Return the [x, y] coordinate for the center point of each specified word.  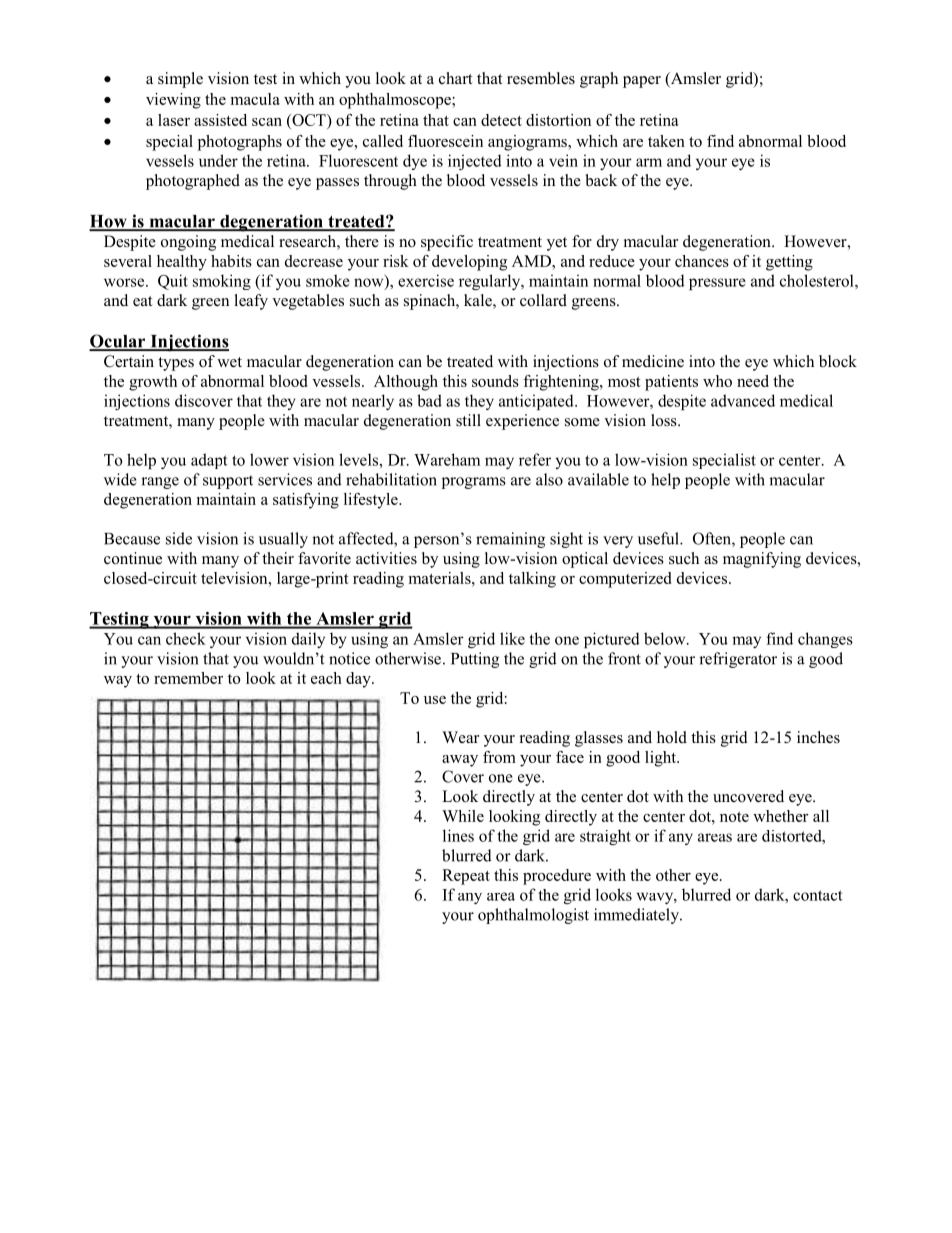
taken [666, 141]
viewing [173, 101]
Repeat [466, 877]
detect [501, 120]
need [753, 381]
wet [229, 362]
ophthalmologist [533, 916]
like [512, 638]
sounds [495, 381]
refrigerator [738, 660]
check [186, 638]
